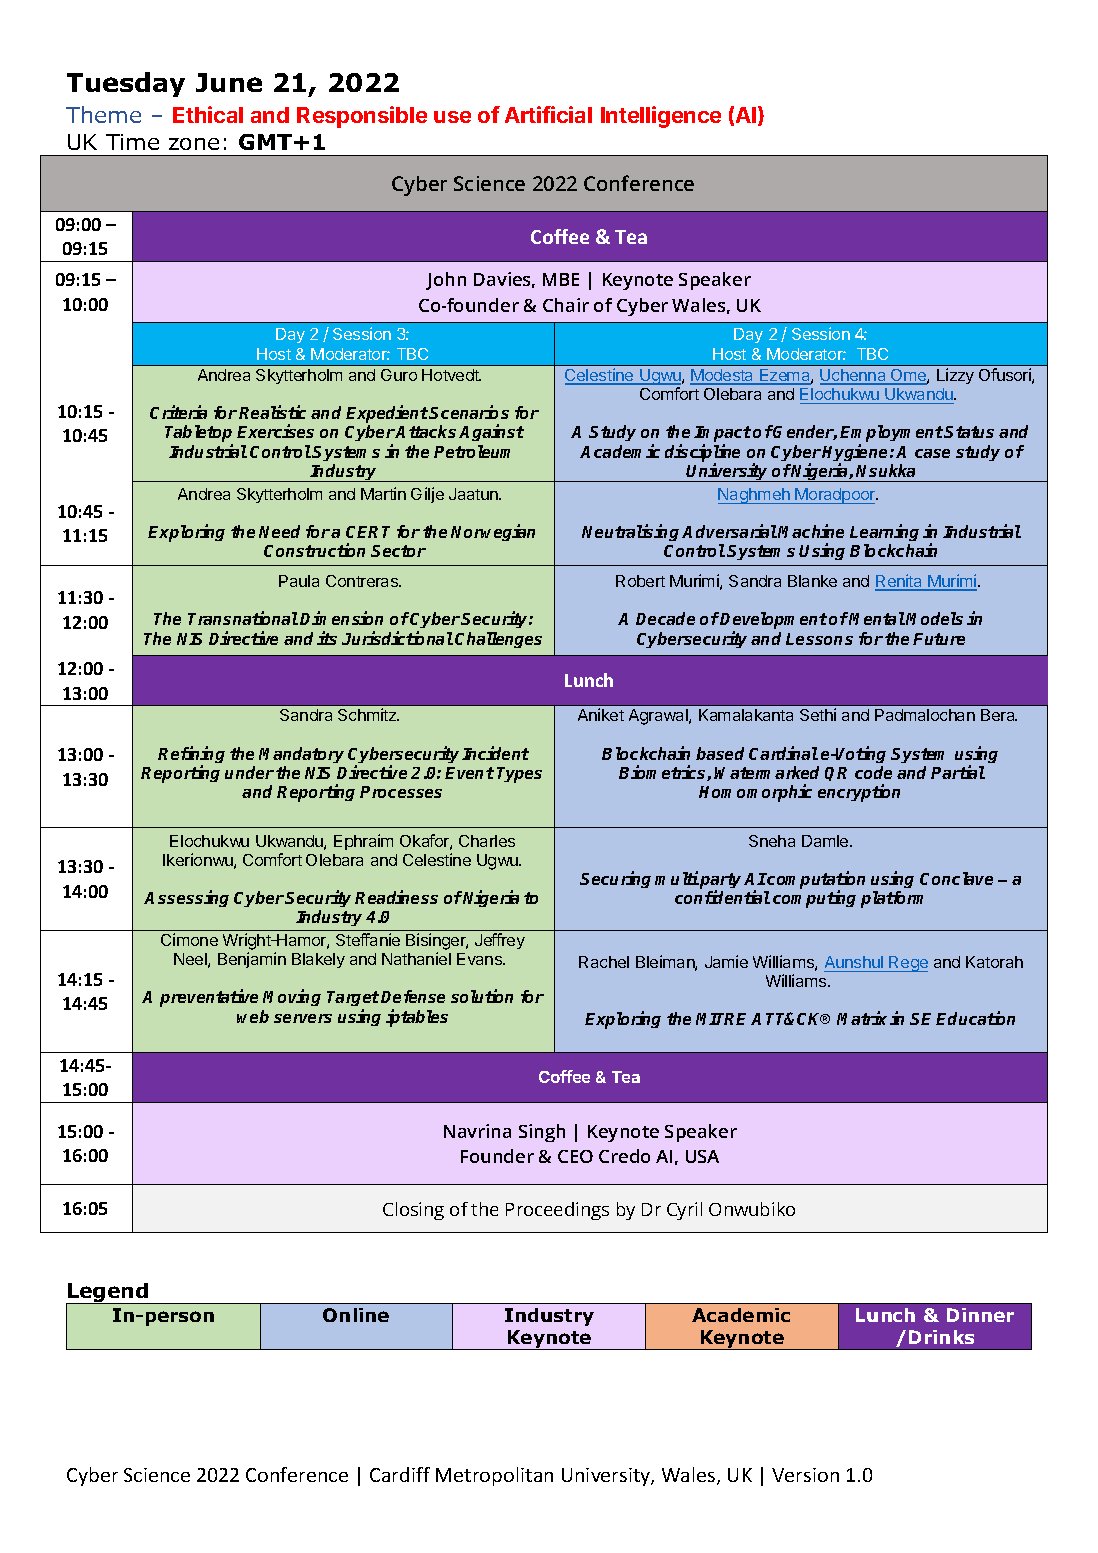 The height and width of the screenshot is (1553, 1098). Describe the element at coordinates (661, 117) in the screenshot. I see `Intelligence` at that location.
